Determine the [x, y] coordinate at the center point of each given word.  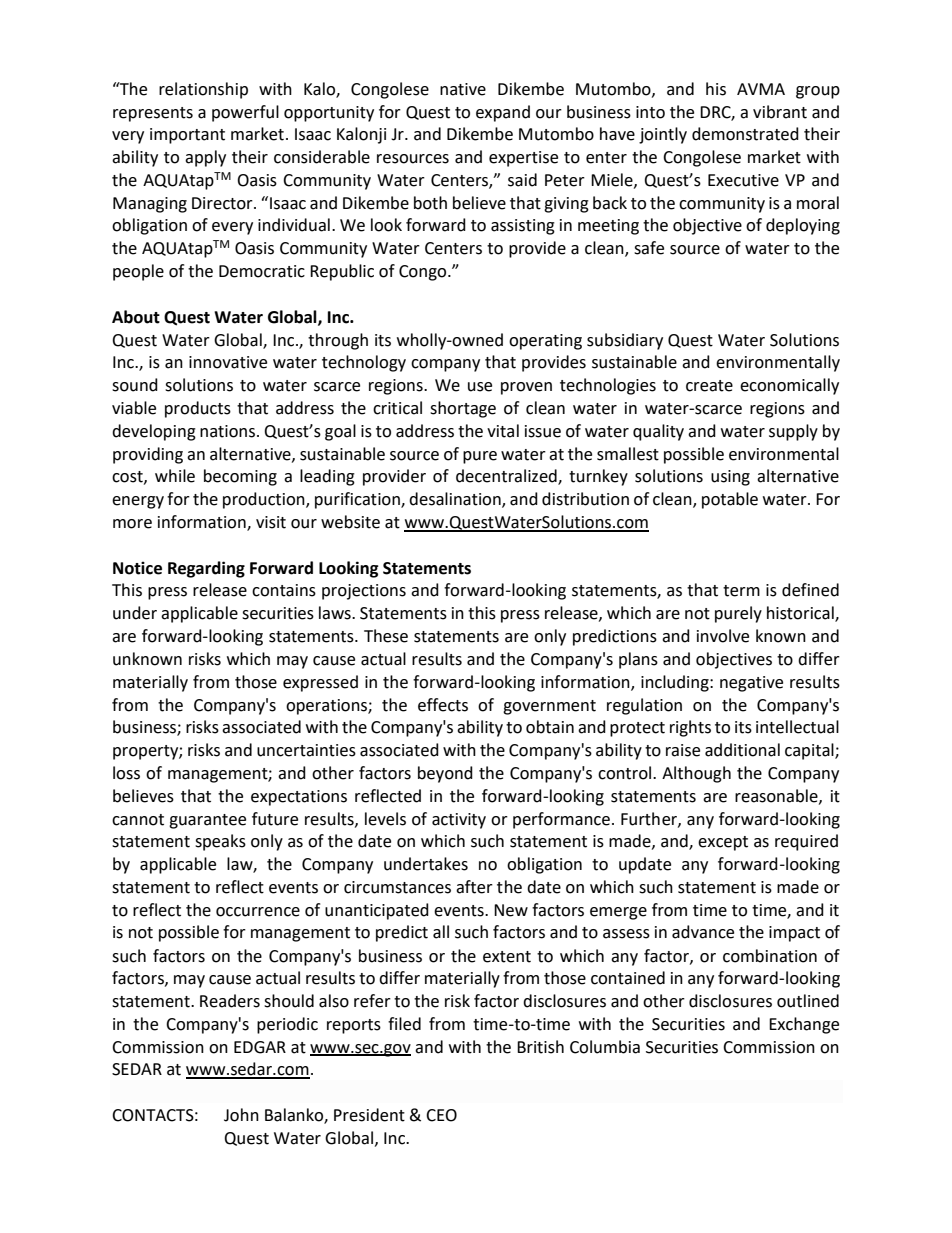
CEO [441, 1115]
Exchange [804, 1025]
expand [503, 113]
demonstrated [745, 134]
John [241, 1115]
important [187, 136]
